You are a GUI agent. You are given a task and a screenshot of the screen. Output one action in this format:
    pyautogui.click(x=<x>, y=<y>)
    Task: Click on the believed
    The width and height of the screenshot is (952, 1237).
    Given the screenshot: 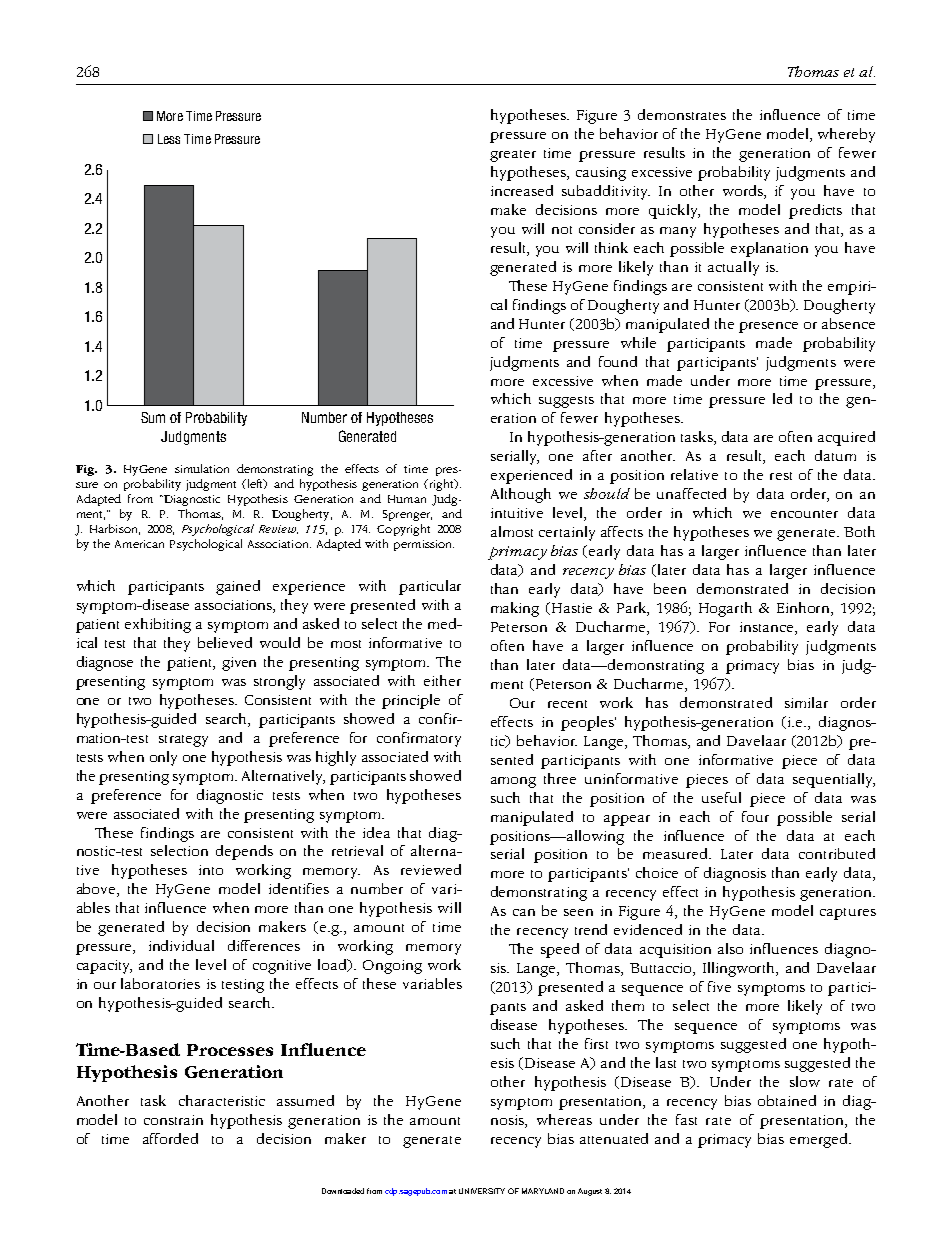 What is the action you would take?
    pyautogui.click(x=225, y=642)
